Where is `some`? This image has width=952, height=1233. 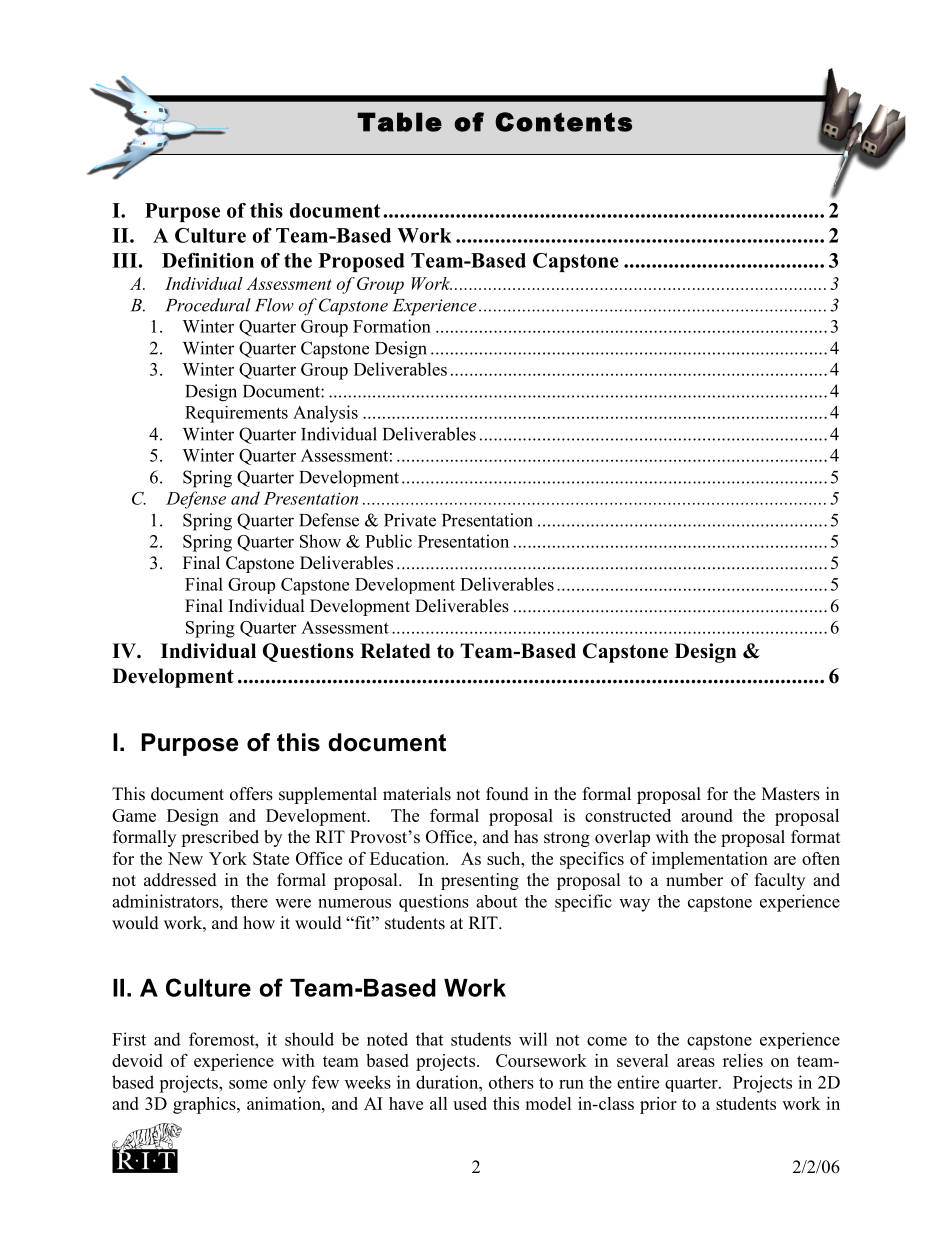
some is located at coordinates (248, 1084).
